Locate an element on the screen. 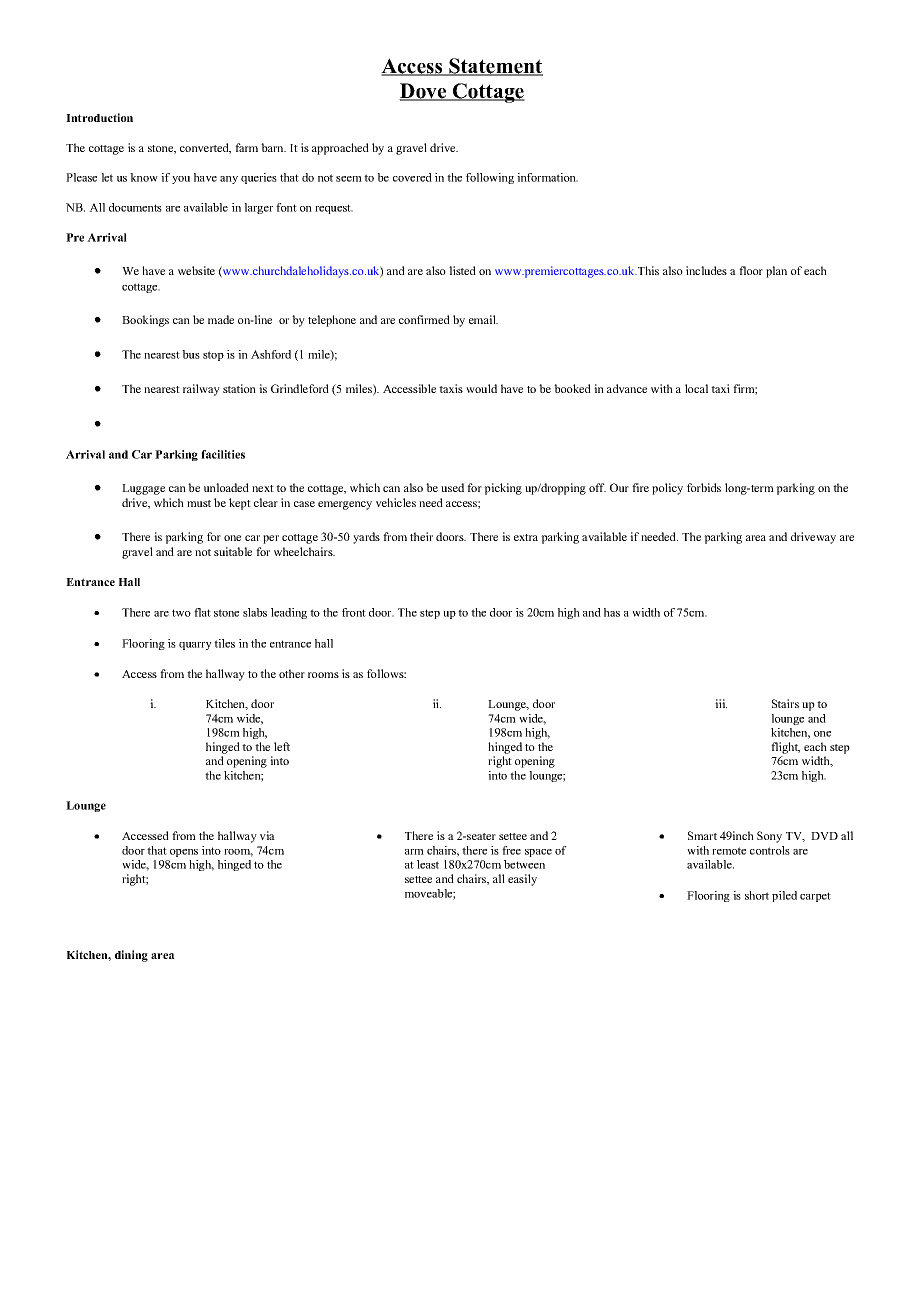  quarry is located at coordinates (195, 646).
